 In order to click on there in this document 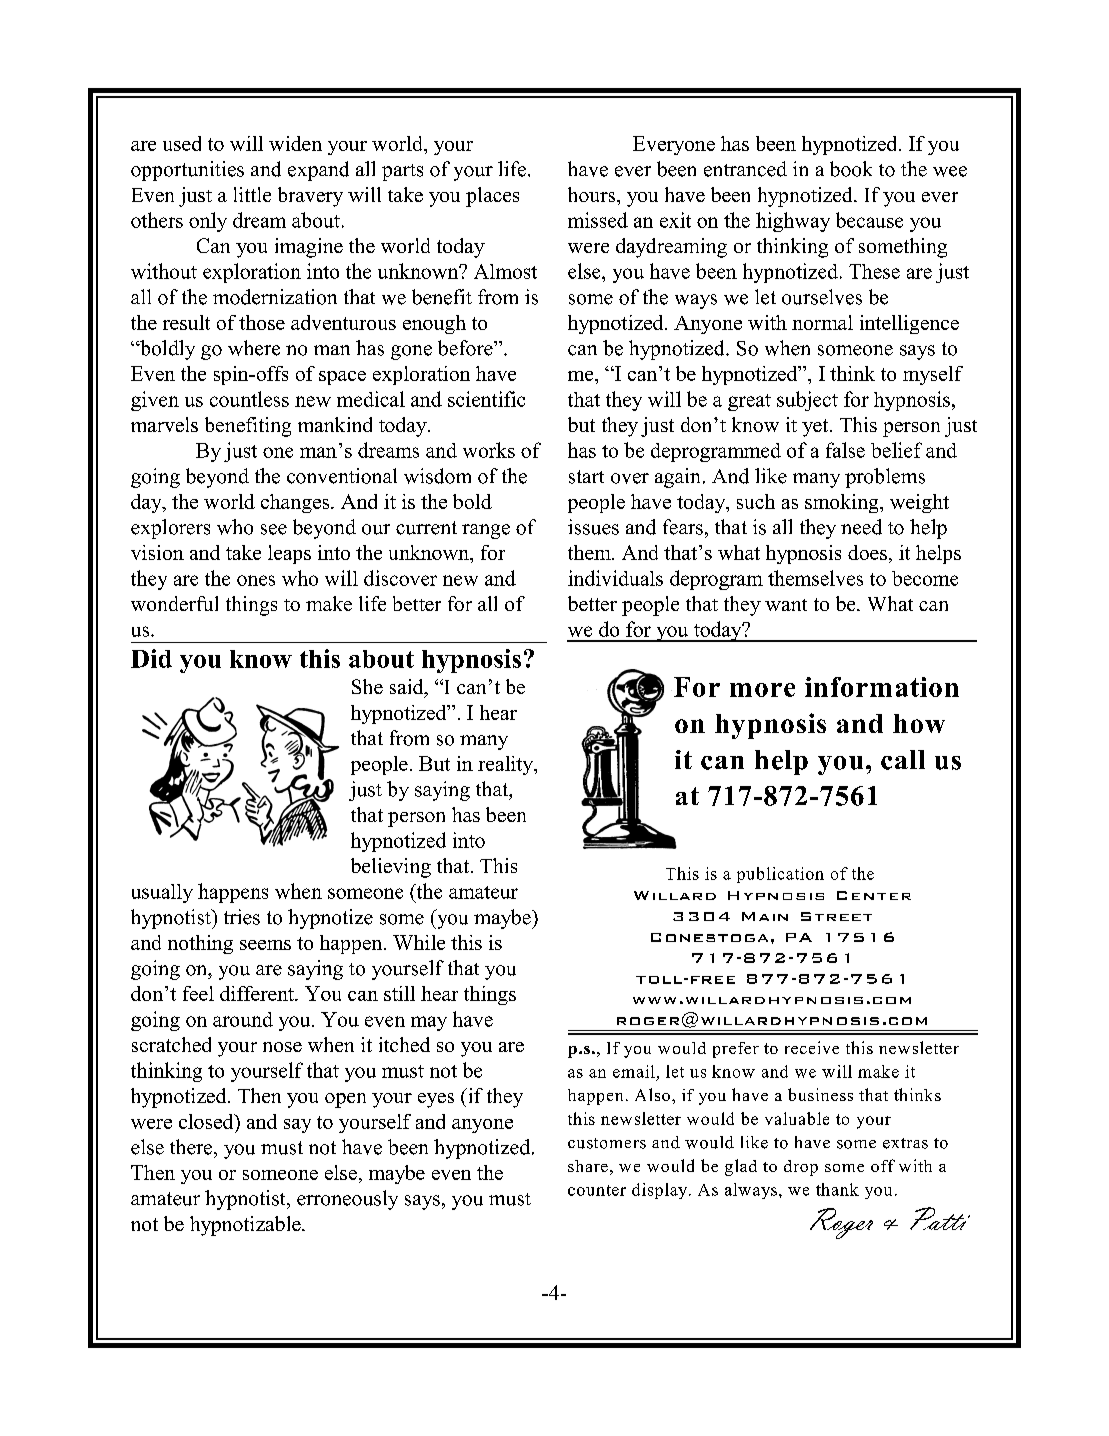, I will do `click(192, 1147)`.
